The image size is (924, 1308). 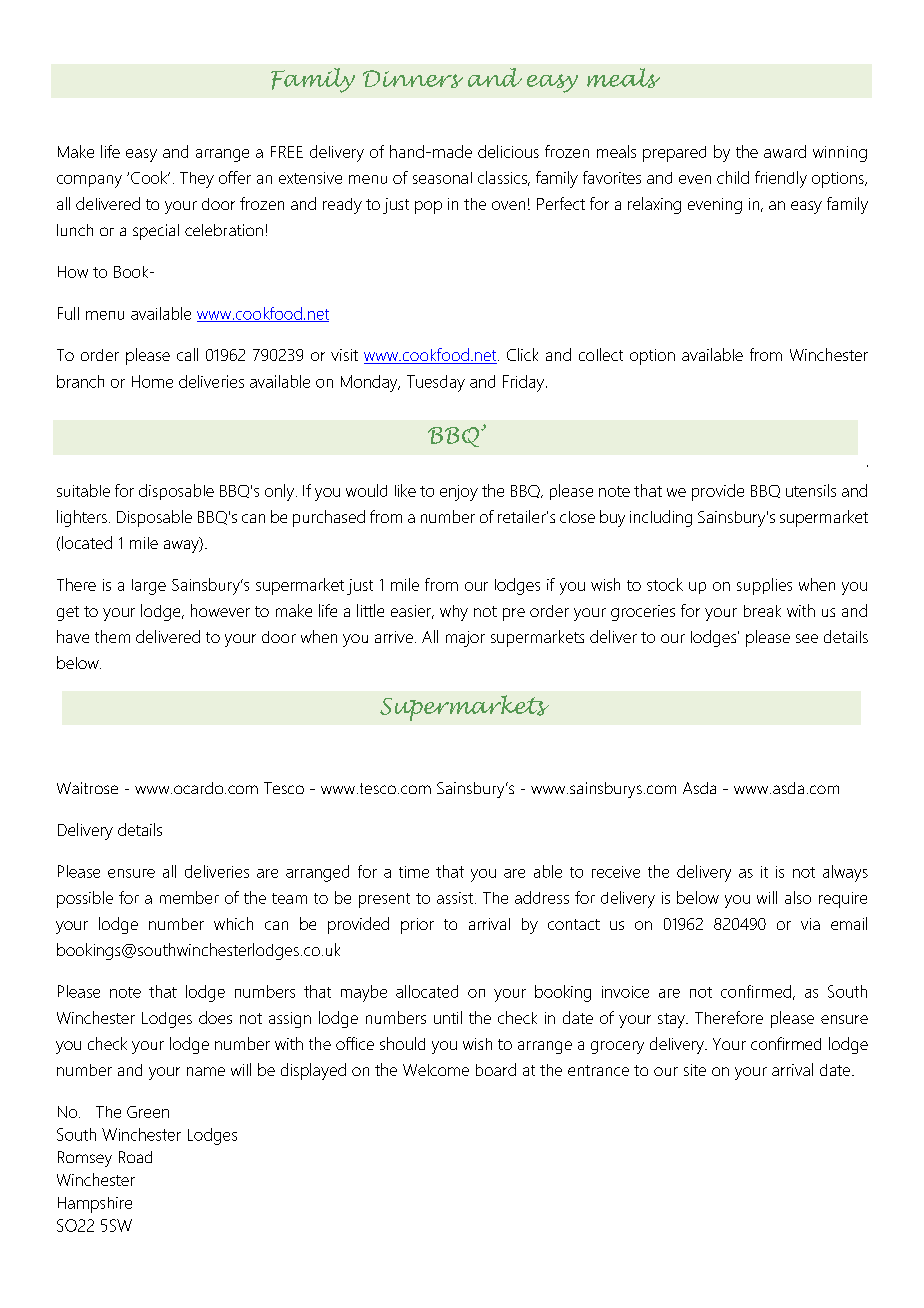 I want to click on child, so click(x=733, y=177).
